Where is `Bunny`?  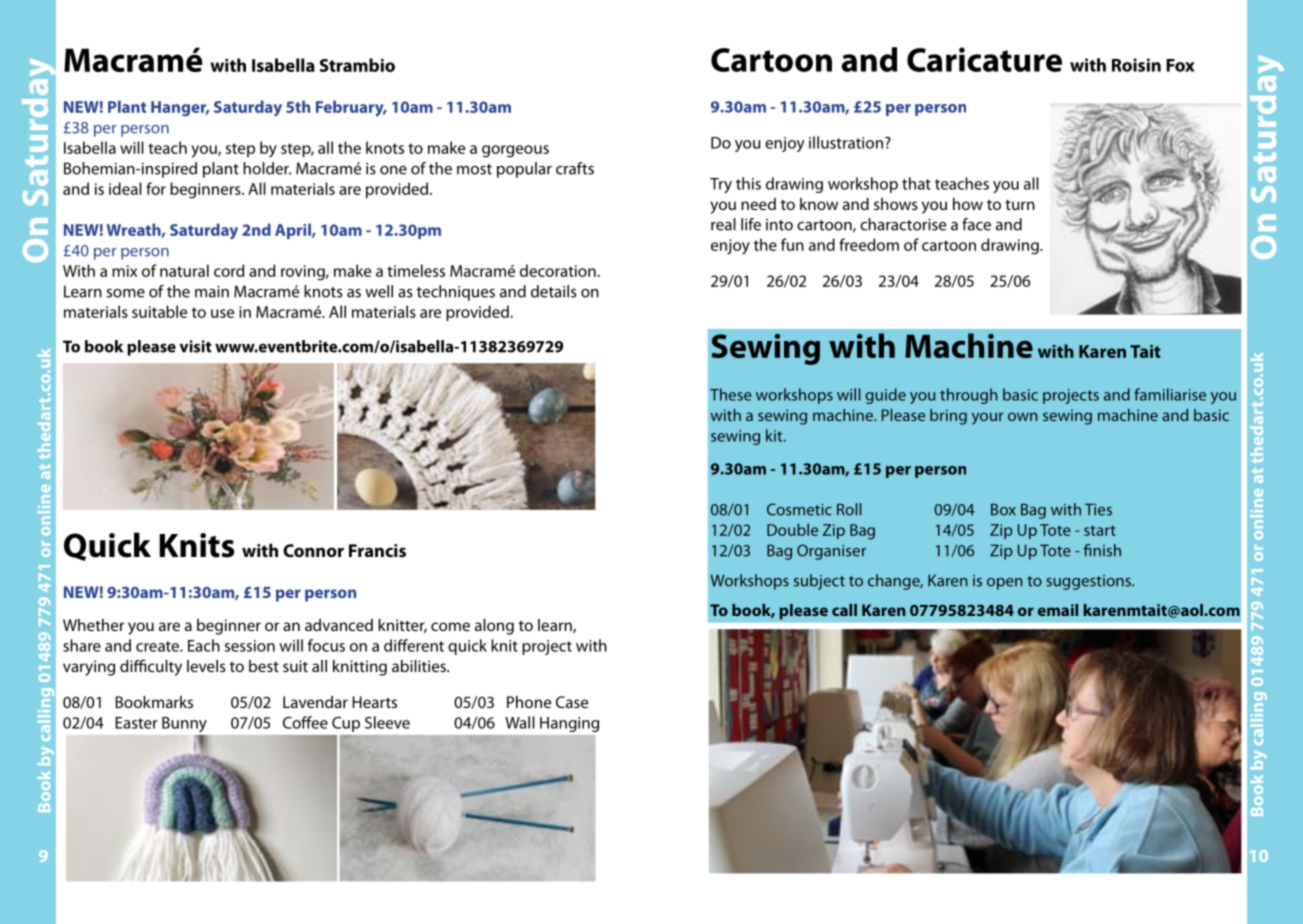
Bunny is located at coordinates (184, 724).
